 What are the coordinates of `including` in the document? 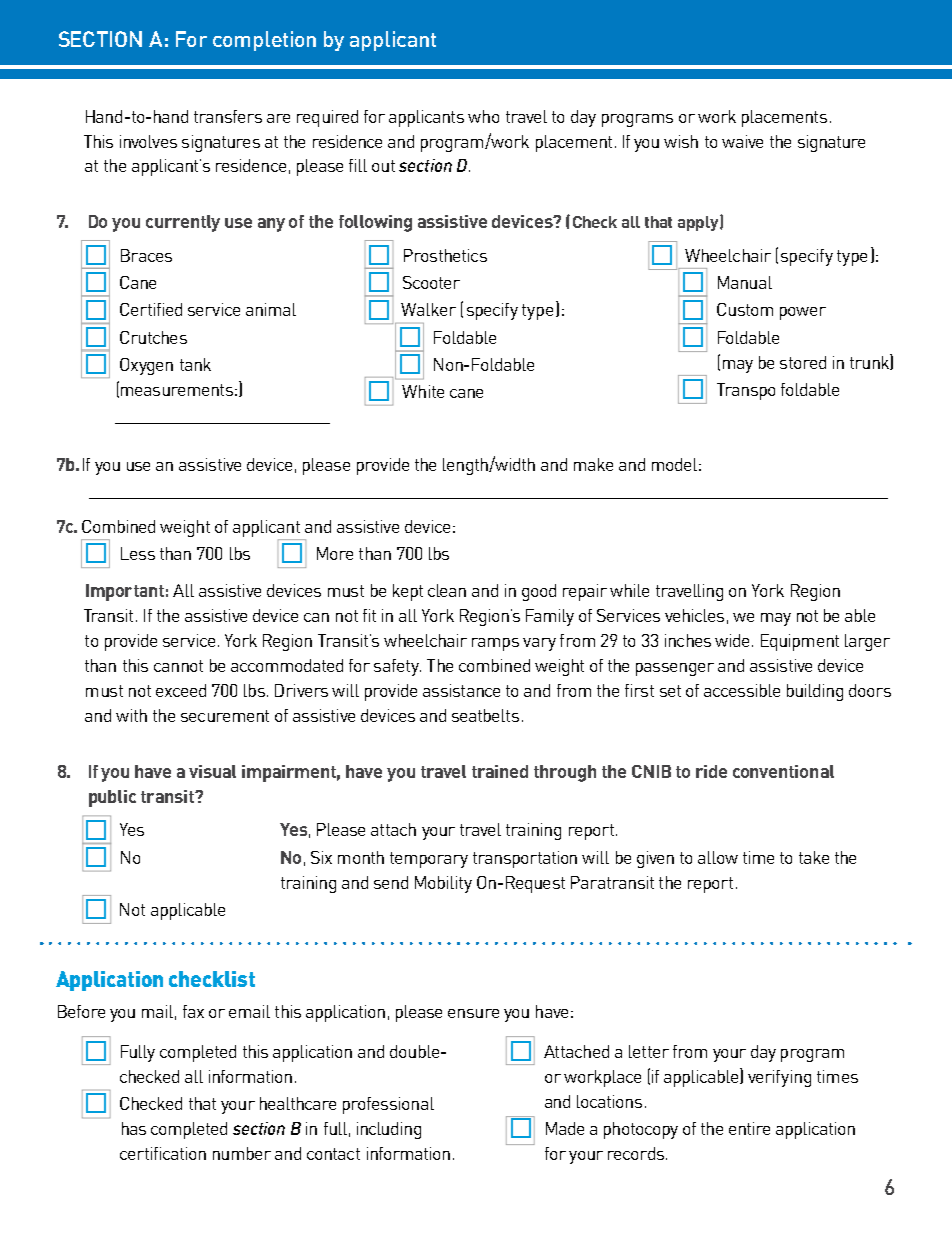 It's located at (389, 1130).
